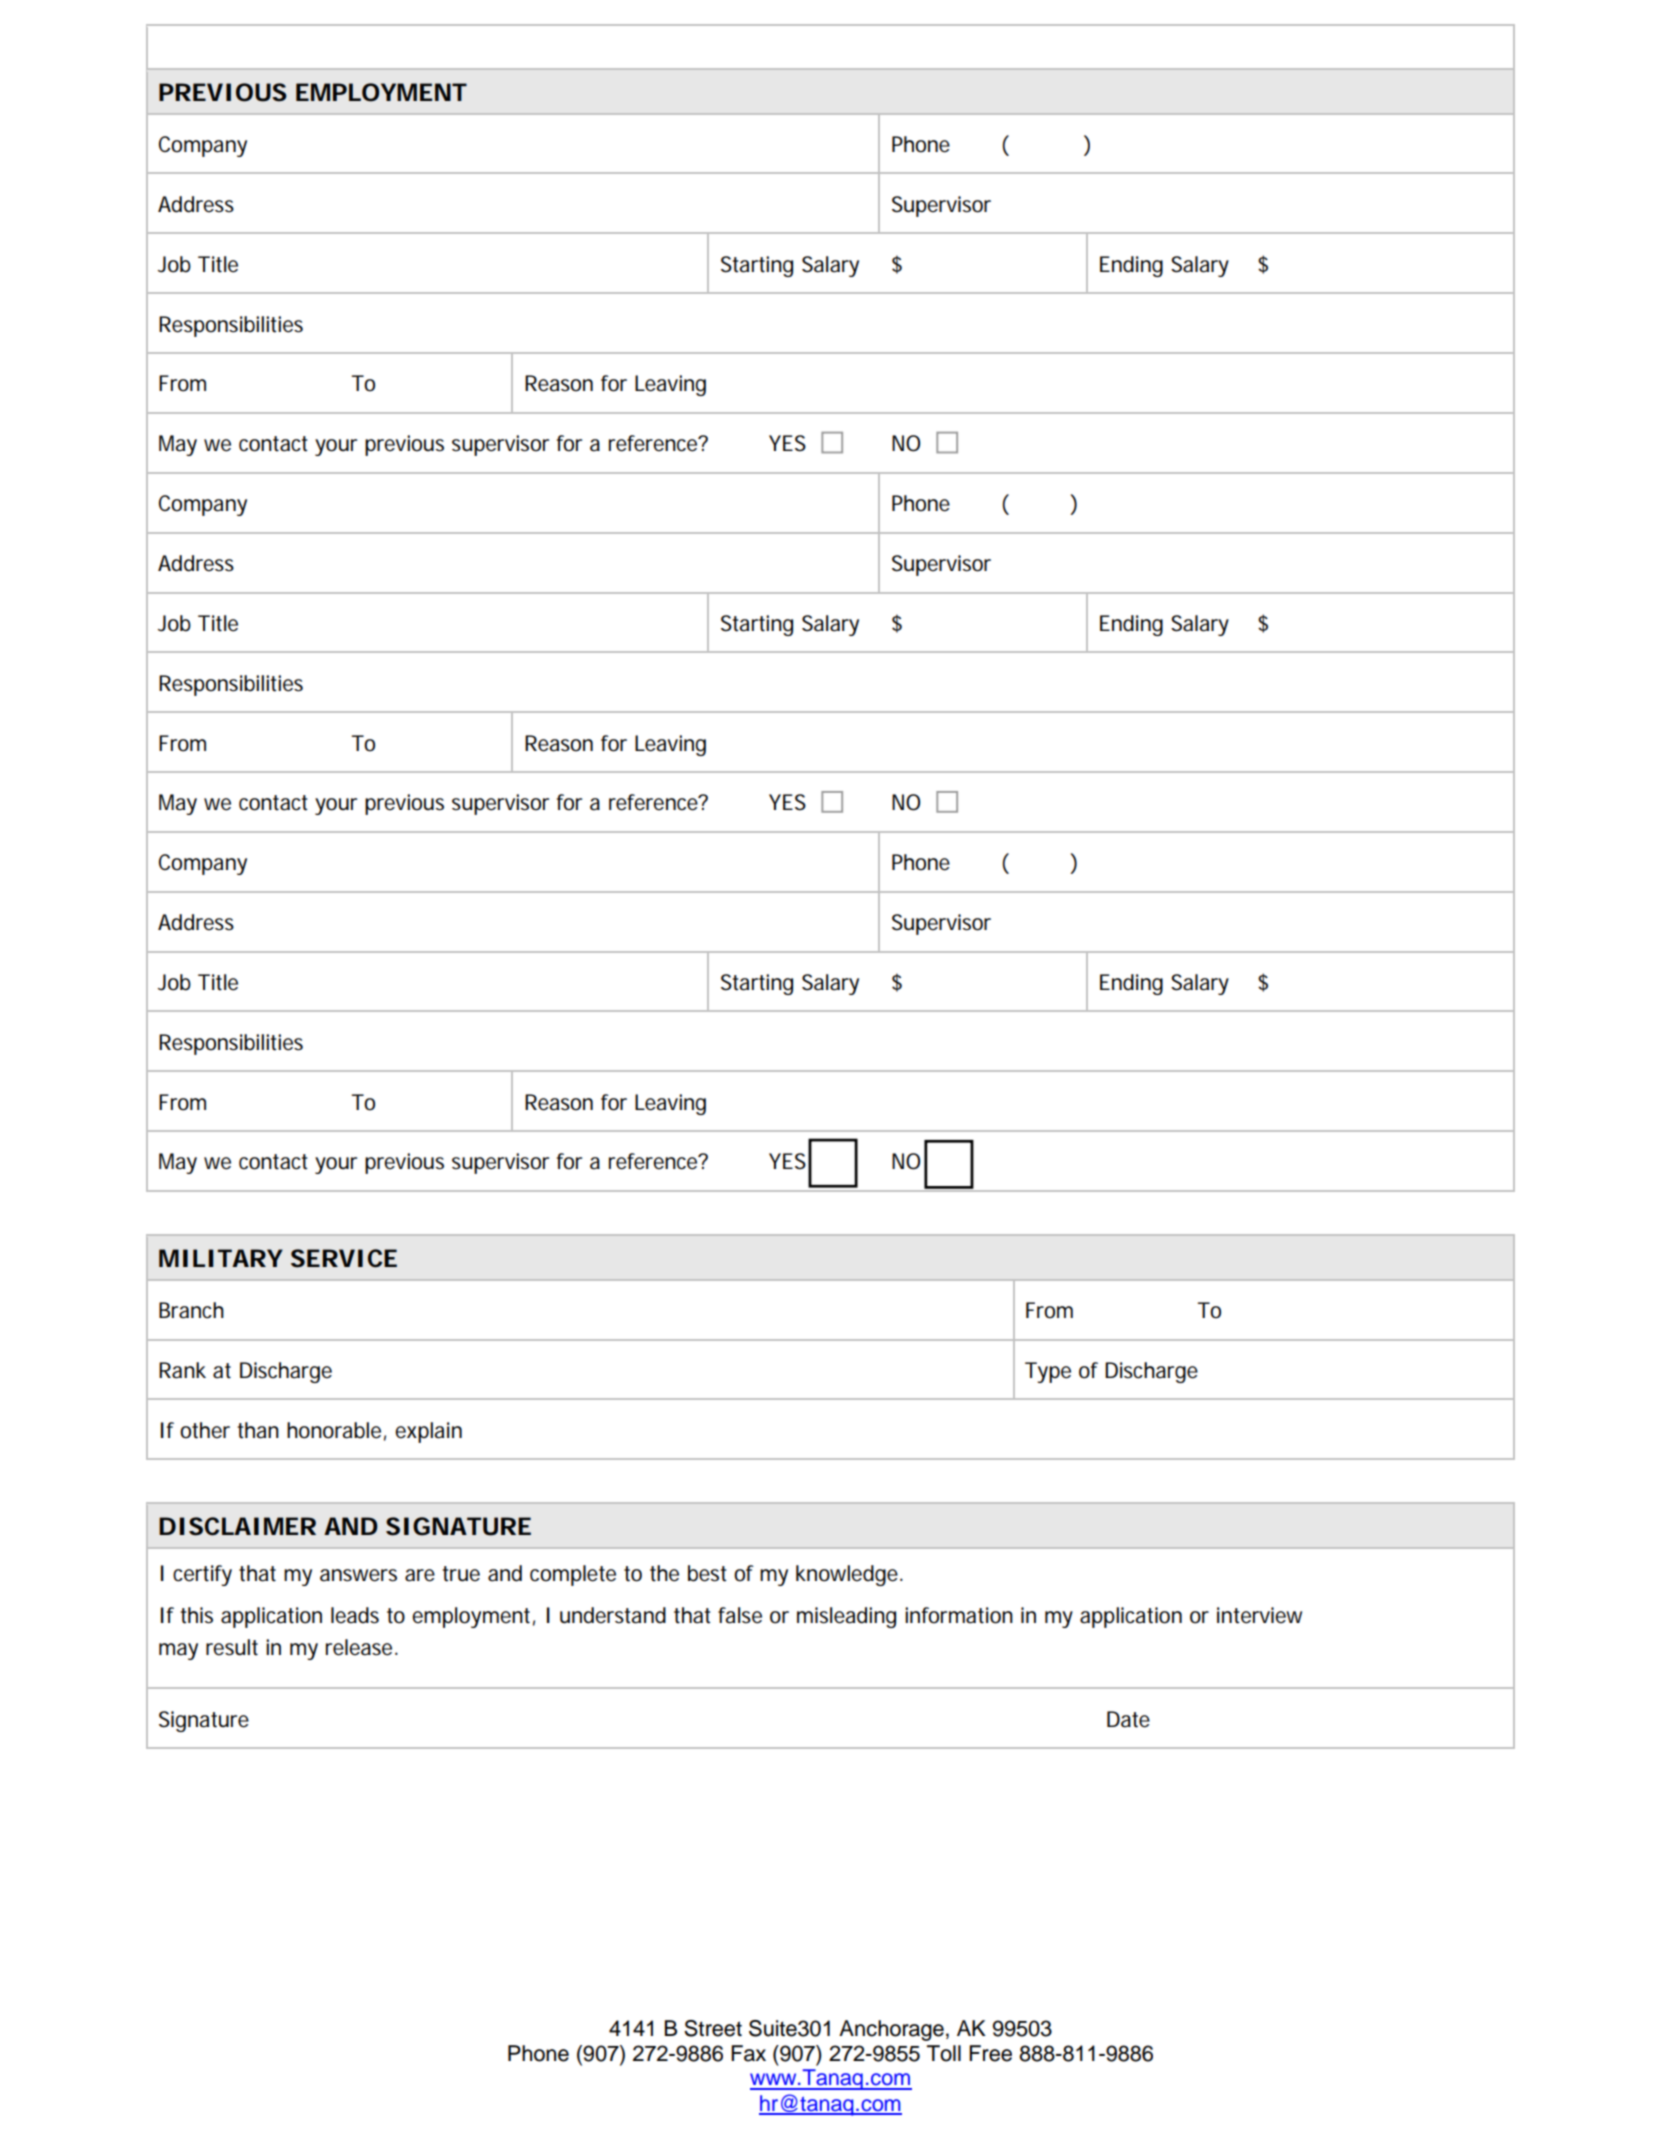  I want to click on Type, so click(1048, 1372).
